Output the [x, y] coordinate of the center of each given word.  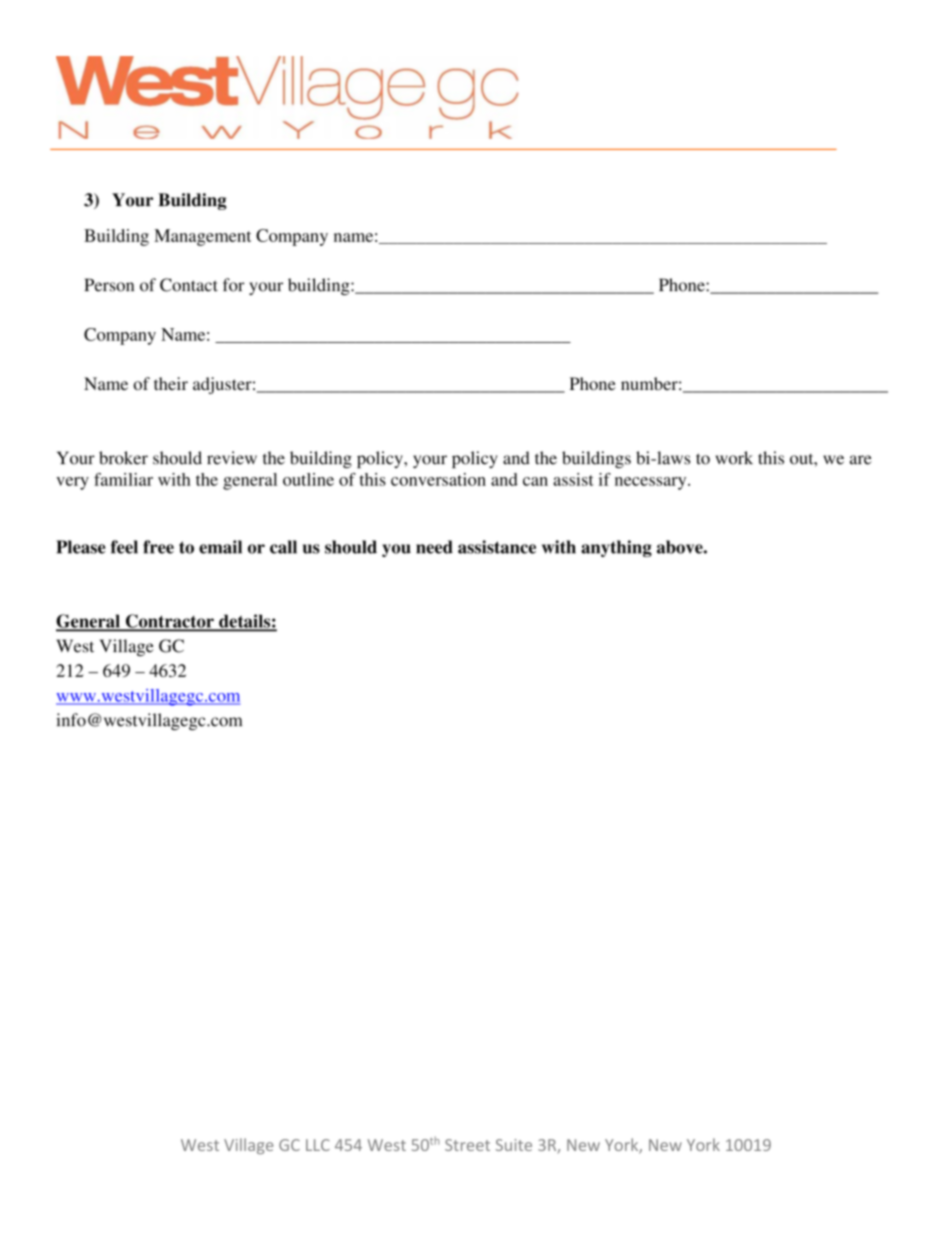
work [734, 458]
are [861, 460]
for [233, 285]
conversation [438, 479]
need [434, 547]
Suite [514, 1145]
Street [467, 1145]
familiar [123, 479]
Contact [189, 285]
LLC [318, 1145]
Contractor [169, 622]
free [158, 547]
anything [616, 548]
